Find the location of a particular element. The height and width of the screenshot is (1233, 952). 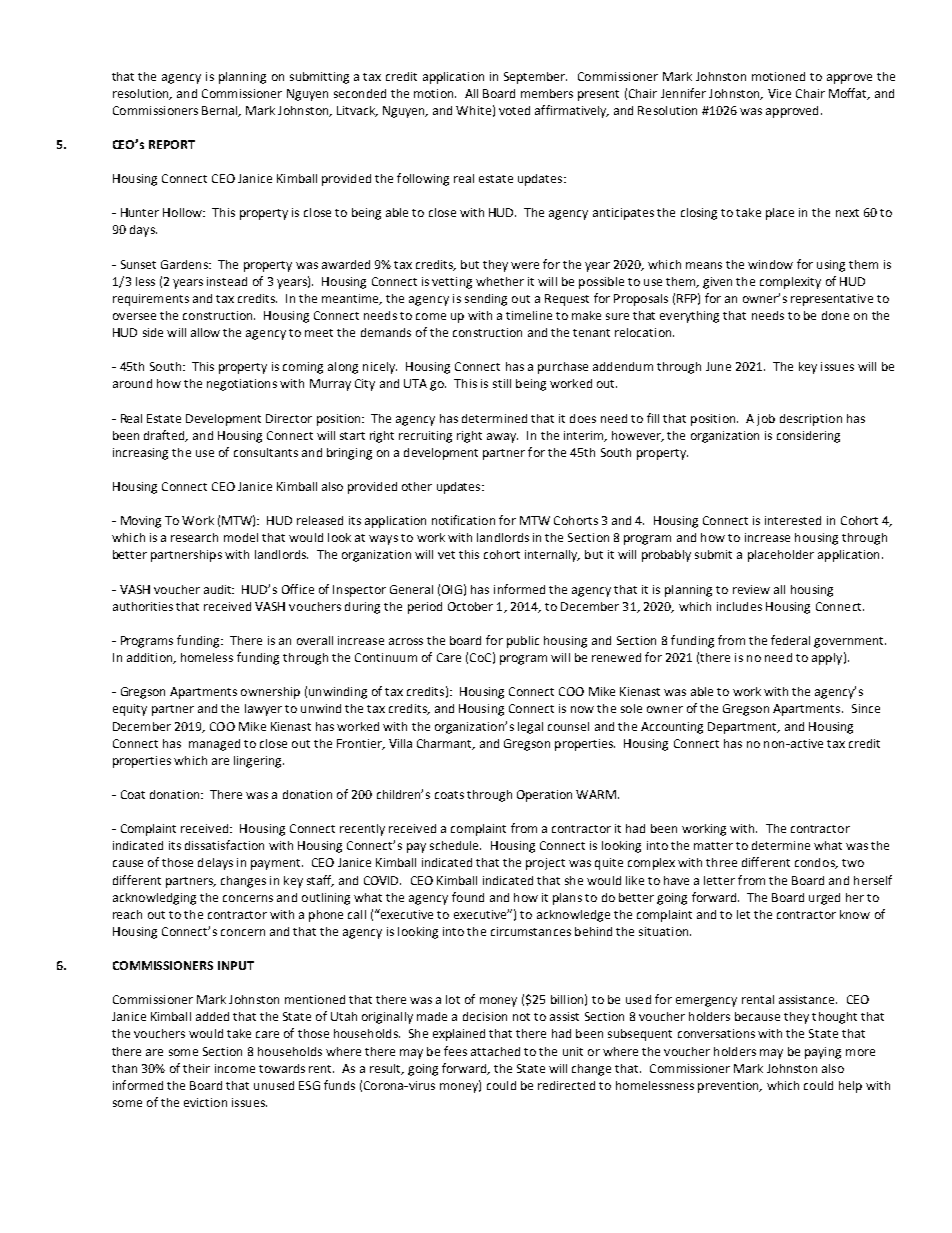

October is located at coordinates (470, 606).
